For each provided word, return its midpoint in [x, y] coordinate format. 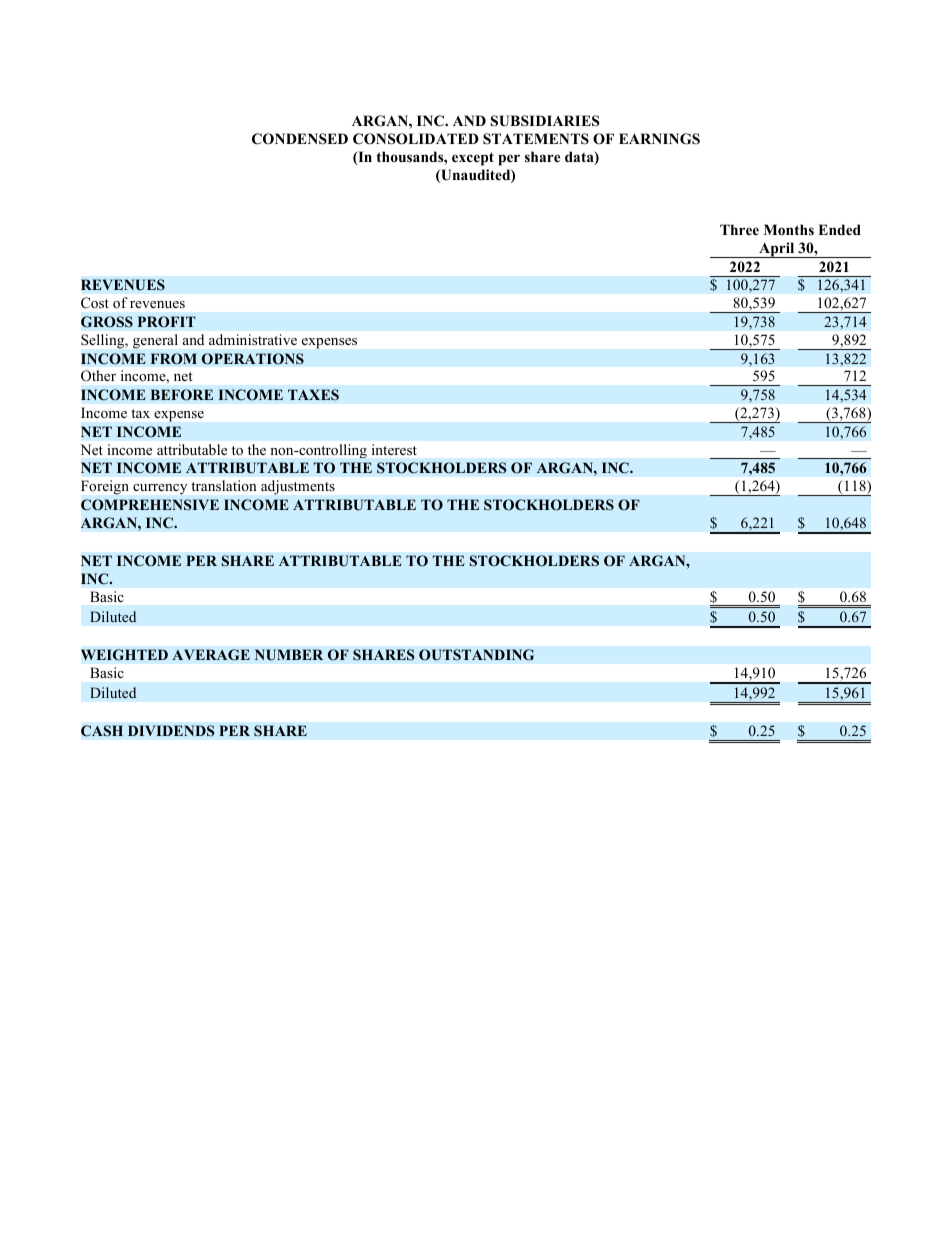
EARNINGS [659, 139]
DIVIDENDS [171, 731]
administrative [253, 339]
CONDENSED [300, 139]
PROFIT [167, 322]
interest [394, 449]
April [777, 250]
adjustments [298, 487]
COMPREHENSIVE [150, 505]
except [473, 159]
